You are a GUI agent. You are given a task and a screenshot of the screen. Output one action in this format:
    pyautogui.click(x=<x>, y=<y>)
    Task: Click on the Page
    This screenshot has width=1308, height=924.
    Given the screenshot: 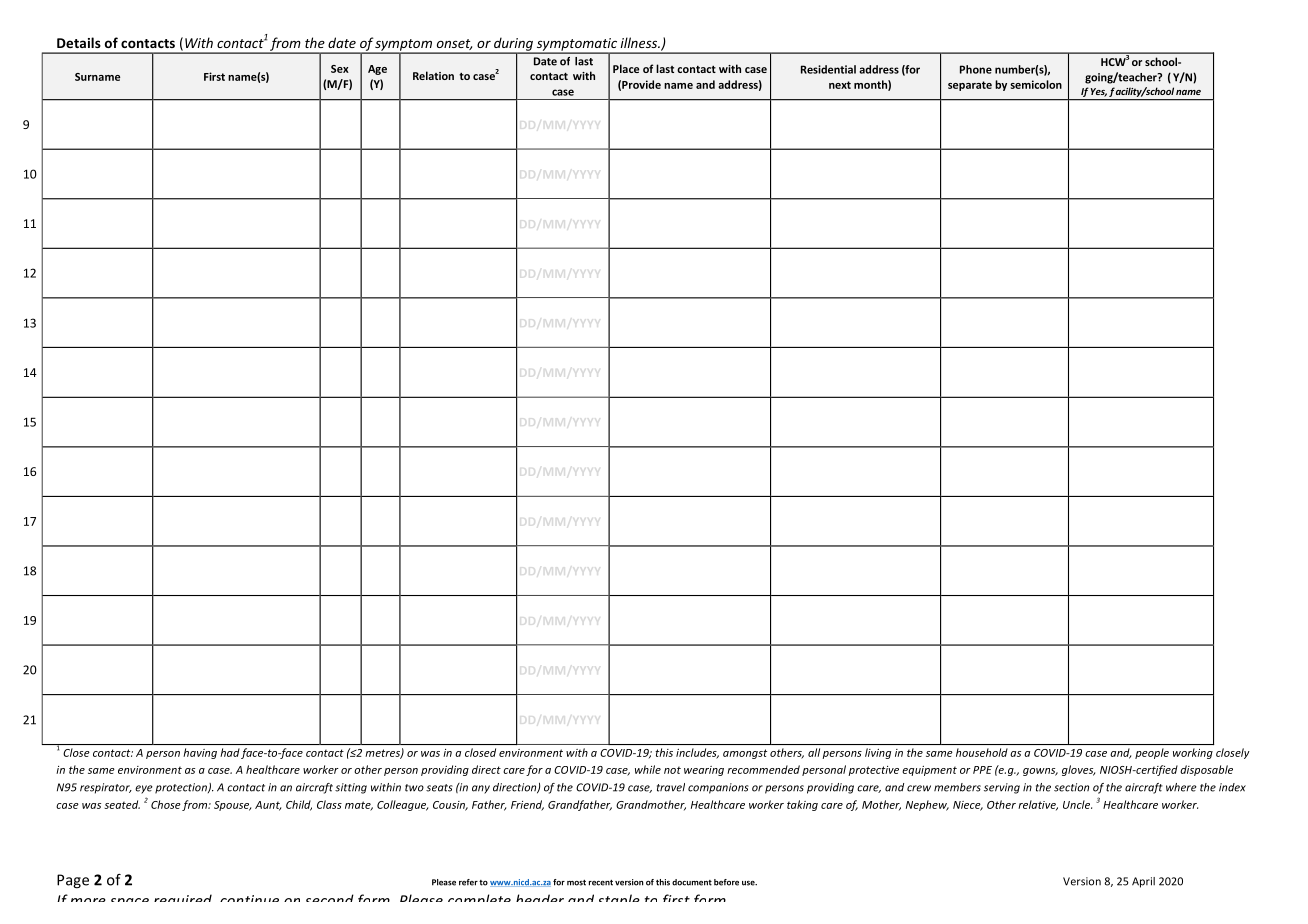 What is the action you would take?
    pyautogui.click(x=73, y=881)
